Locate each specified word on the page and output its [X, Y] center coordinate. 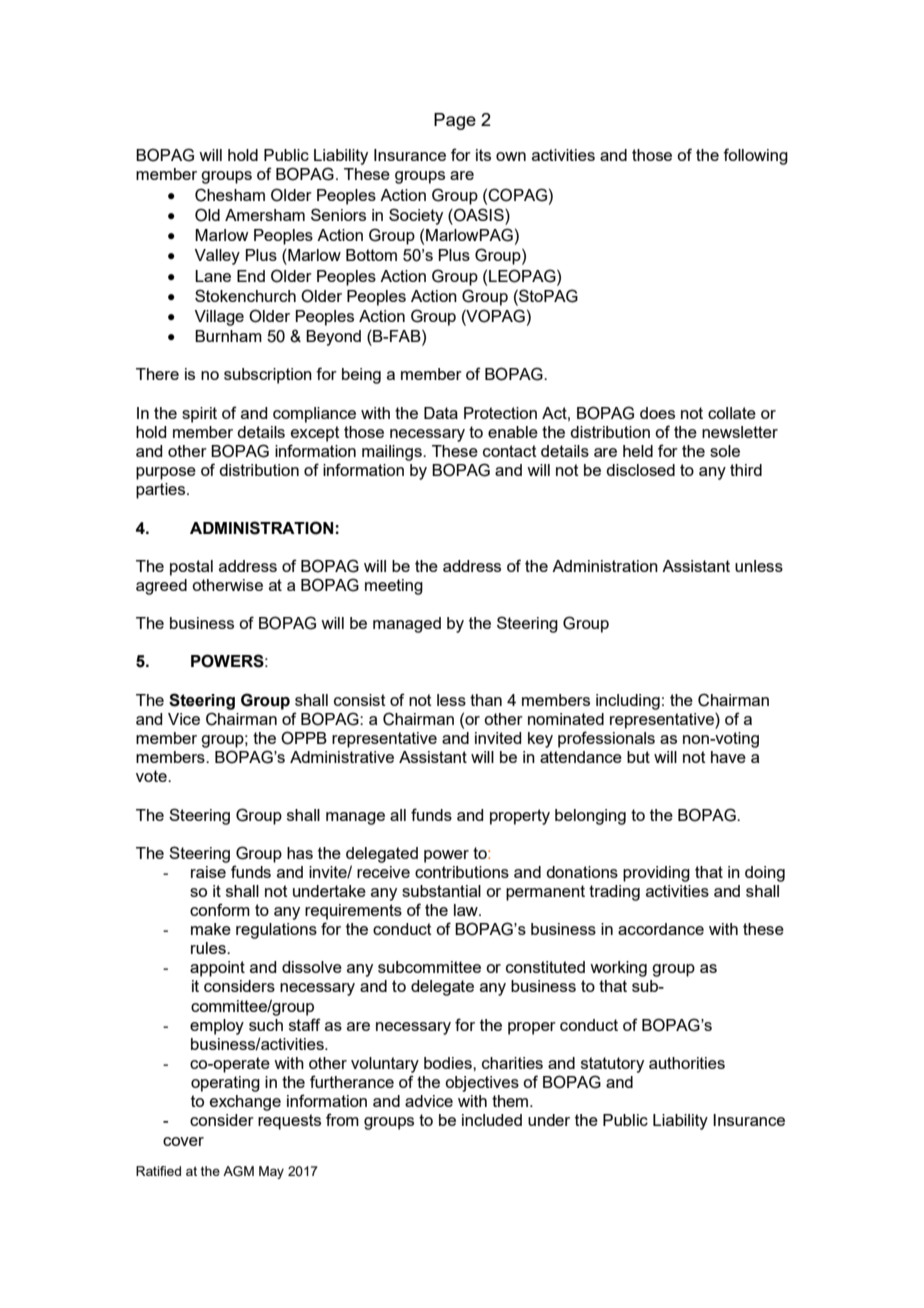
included [492, 1120]
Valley [217, 257]
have [728, 757]
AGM [238, 1171]
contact [510, 451]
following [755, 156]
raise [208, 872]
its [483, 155]
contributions [462, 872]
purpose [166, 473]
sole [725, 451]
